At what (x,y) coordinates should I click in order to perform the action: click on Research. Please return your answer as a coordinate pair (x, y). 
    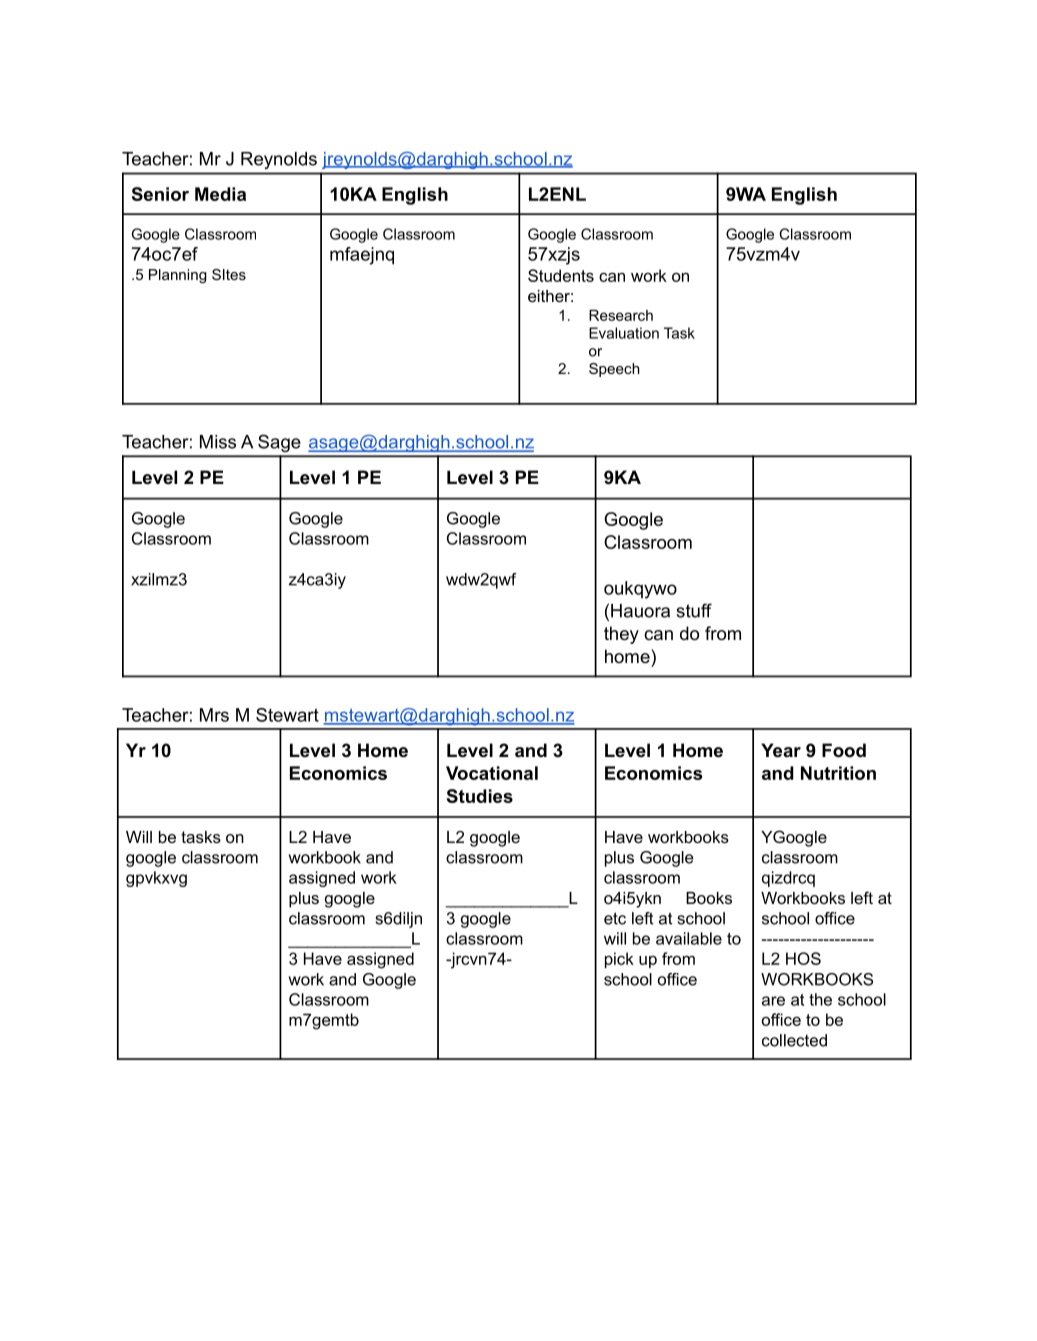
    Looking at the image, I should click on (621, 315).
